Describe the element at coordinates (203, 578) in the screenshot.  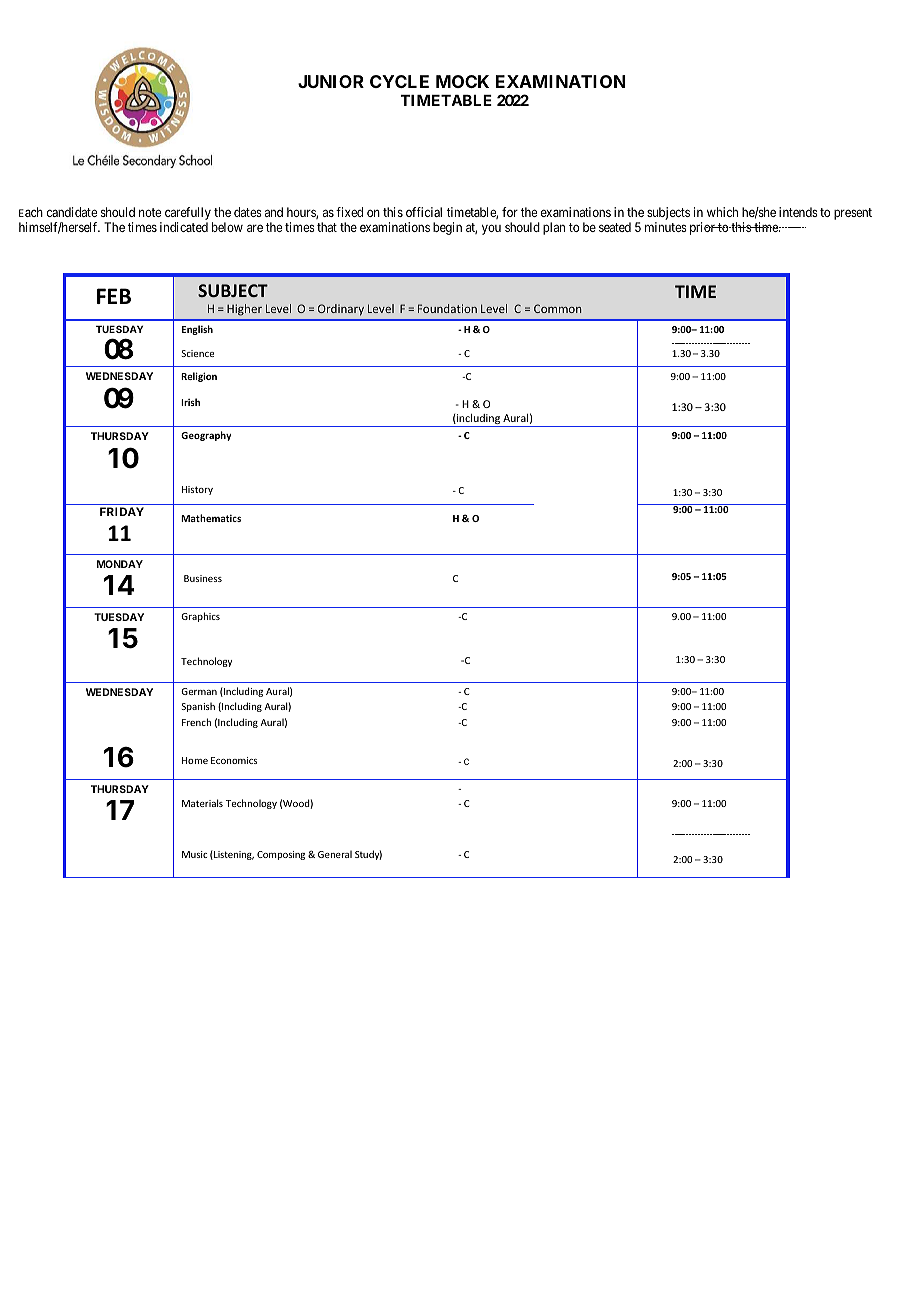
I see `Business` at that location.
